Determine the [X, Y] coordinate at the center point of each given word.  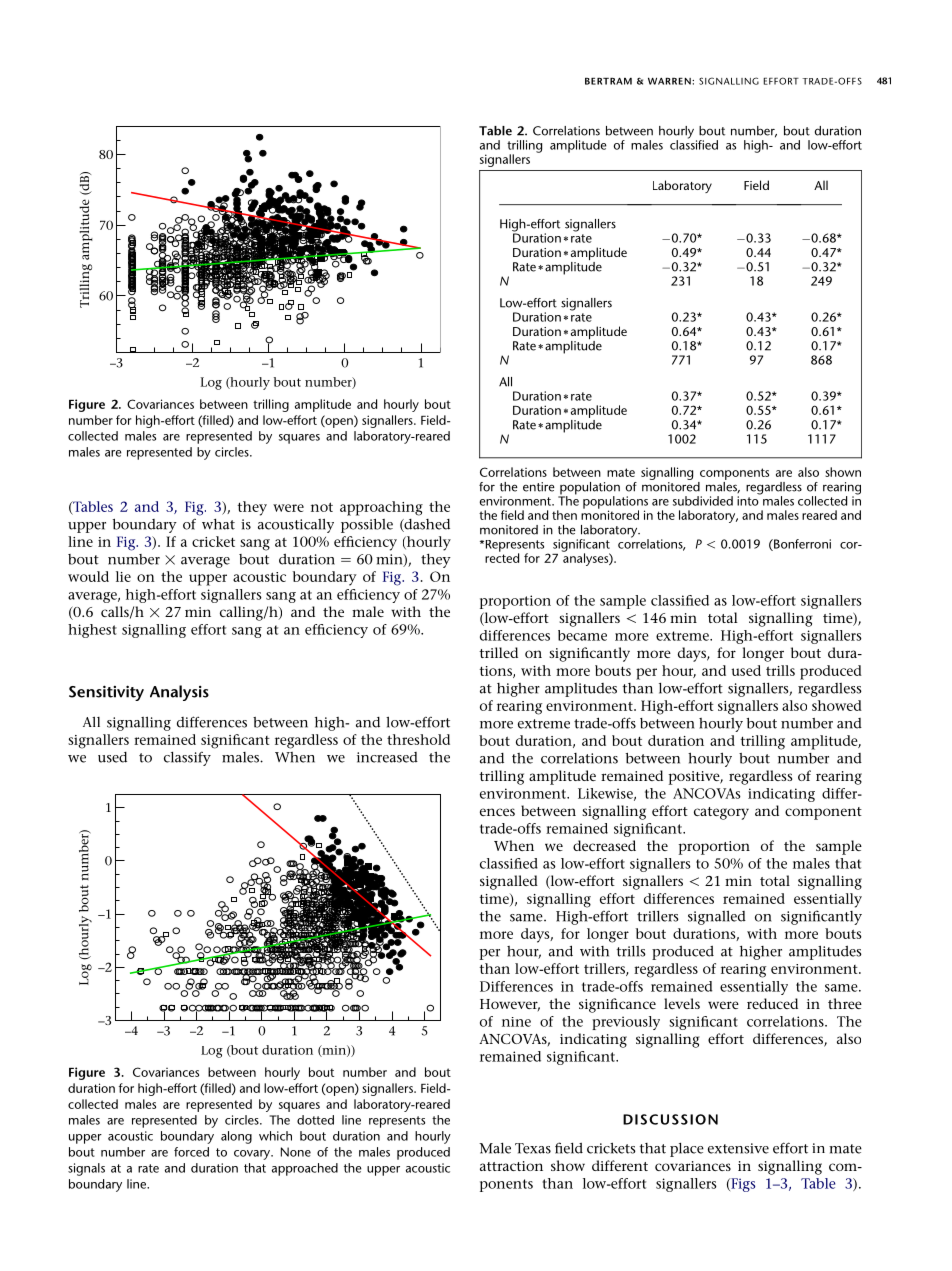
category [721, 813]
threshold [418, 739]
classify [187, 759]
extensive [738, 1148]
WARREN [670, 81]
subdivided [703, 501]
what [218, 524]
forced [191, 1152]
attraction [511, 1166]
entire [539, 487]
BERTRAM [608, 81]
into [749, 500]
